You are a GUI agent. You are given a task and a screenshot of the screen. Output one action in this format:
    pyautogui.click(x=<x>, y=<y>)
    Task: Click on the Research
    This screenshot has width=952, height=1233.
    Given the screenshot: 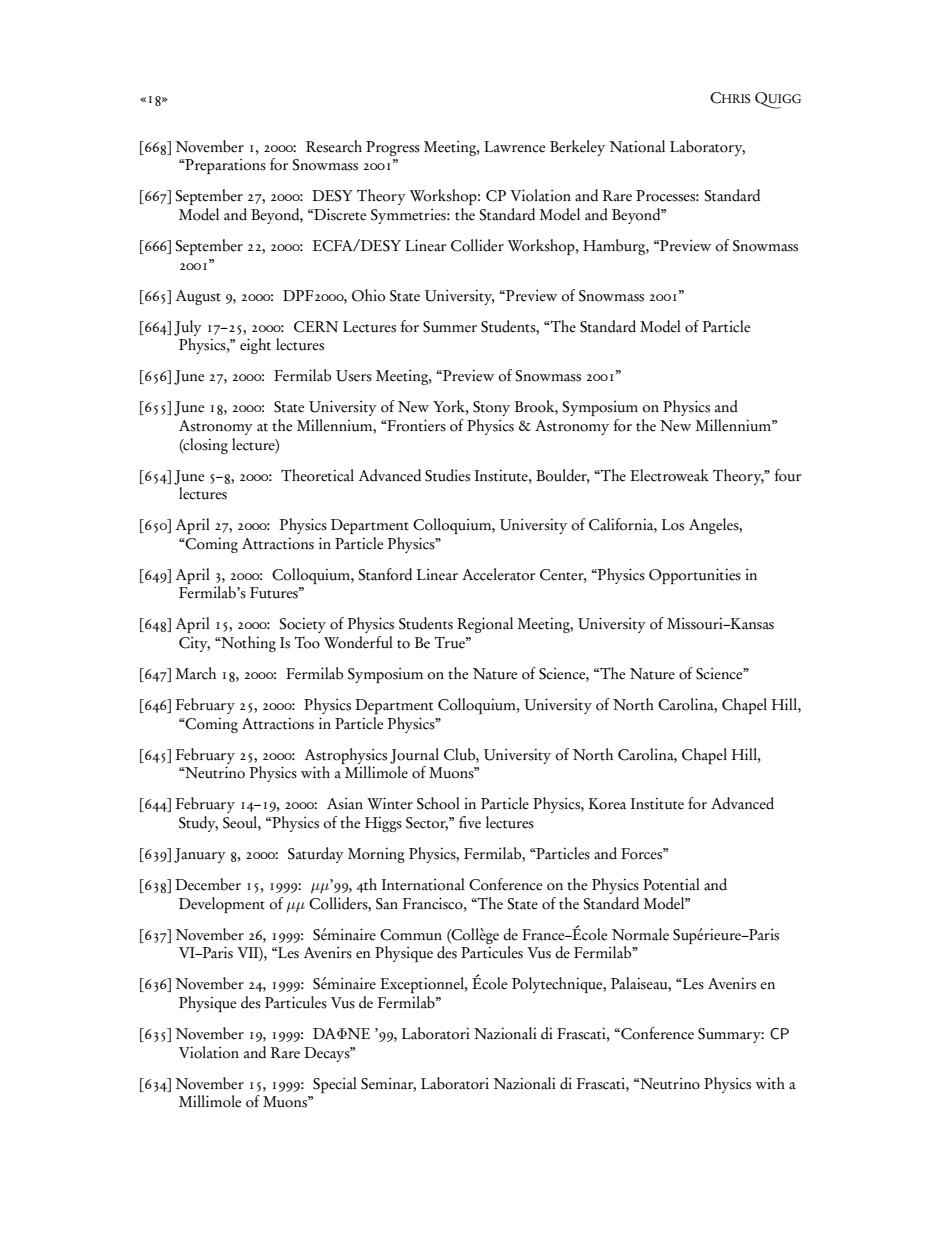 What is the action you would take?
    pyautogui.click(x=334, y=146)
